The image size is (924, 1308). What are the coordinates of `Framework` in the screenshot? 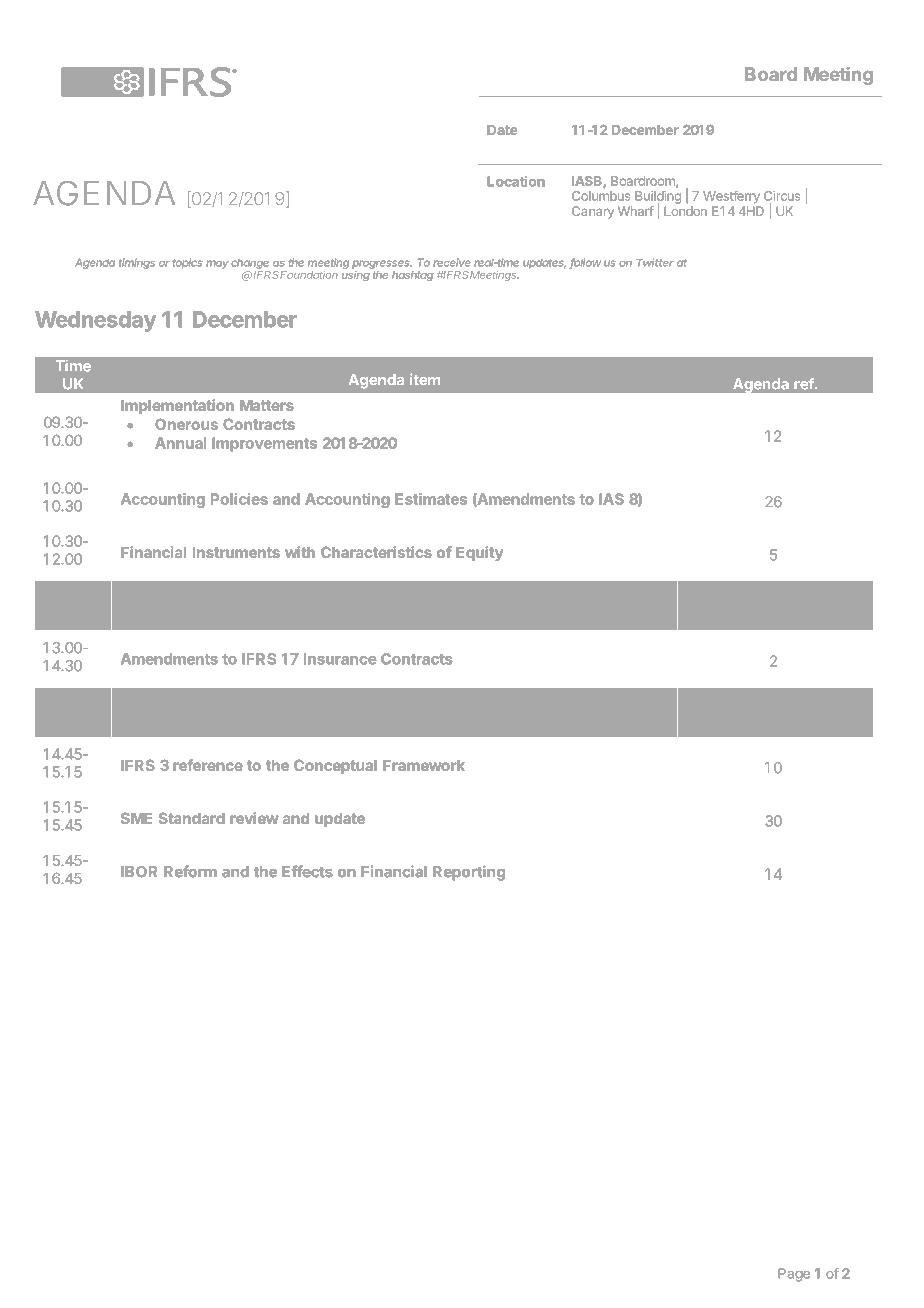 It's located at (424, 765).
